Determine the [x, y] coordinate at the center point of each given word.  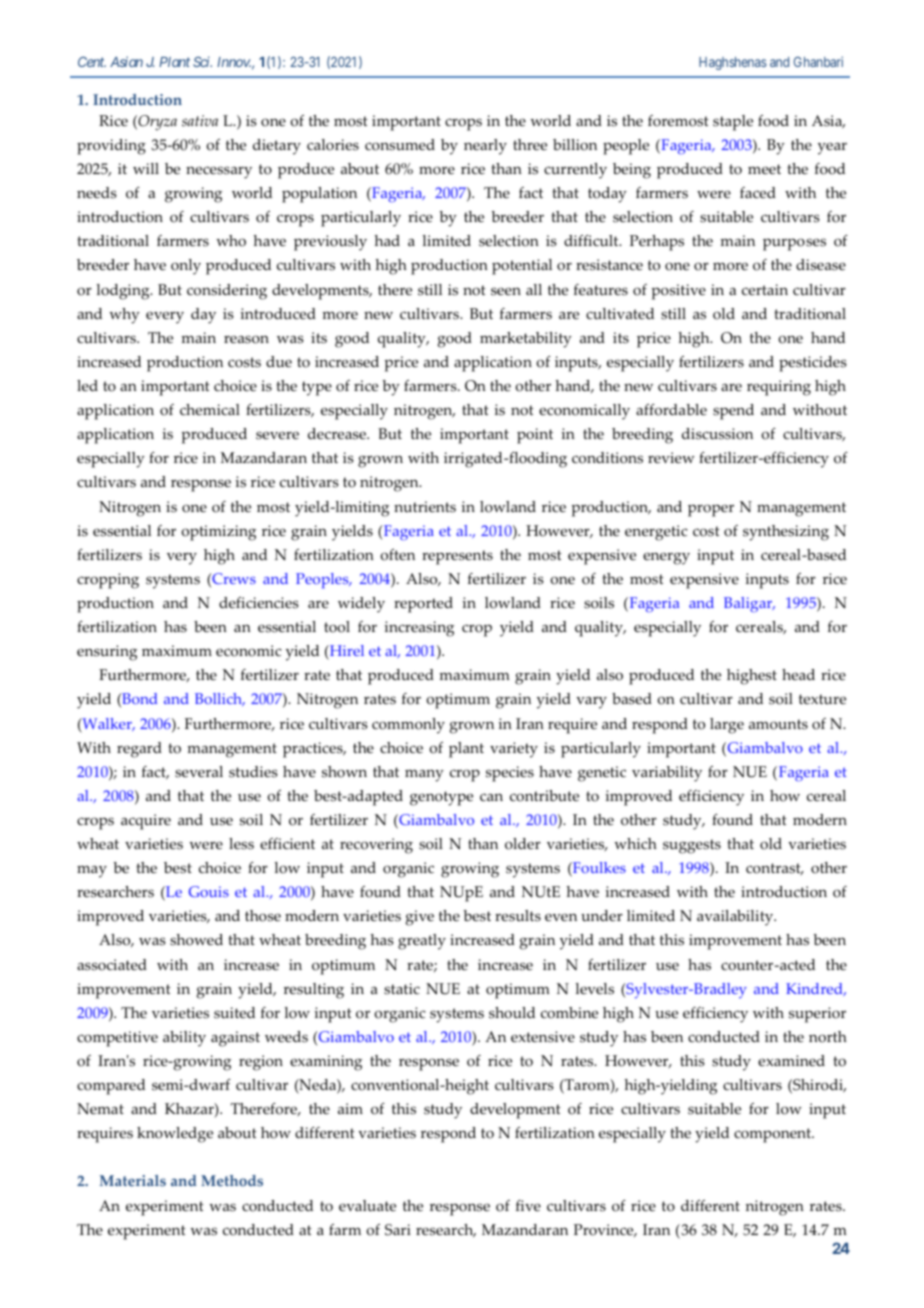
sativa [200, 121]
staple [733, 123]
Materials [133, 1181]
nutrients [425, 507]
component [774, 1135]
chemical [210, 410]
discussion [717, 434]
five [528, 1206]
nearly [485, 147]
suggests [692, 846]
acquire [146, 822]
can [491, 797]
